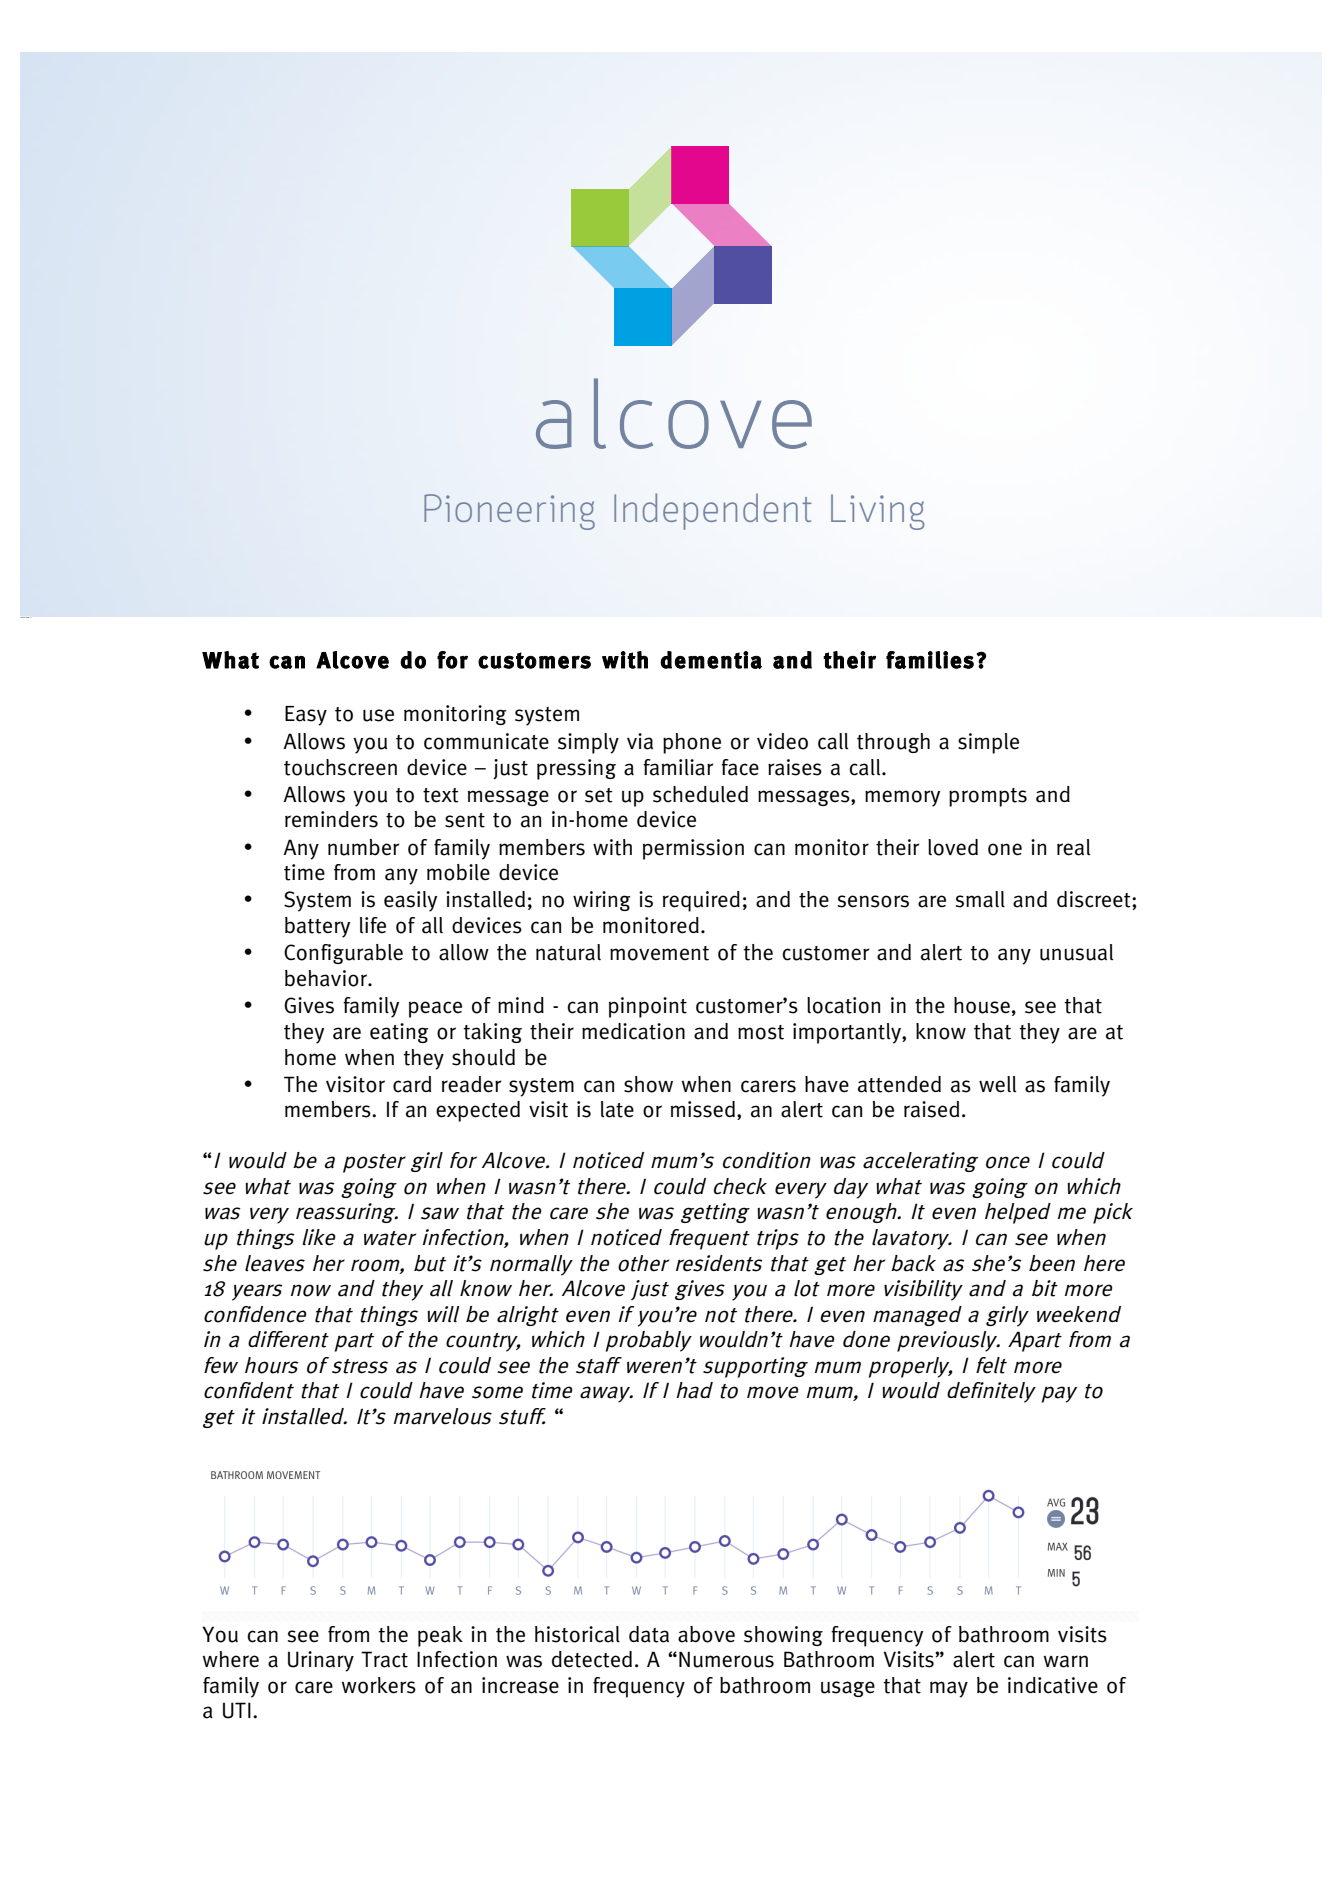  What do you see at coordinates (478, 1111) in the document?
I see `expected` at bounding box center [478, 1111].
